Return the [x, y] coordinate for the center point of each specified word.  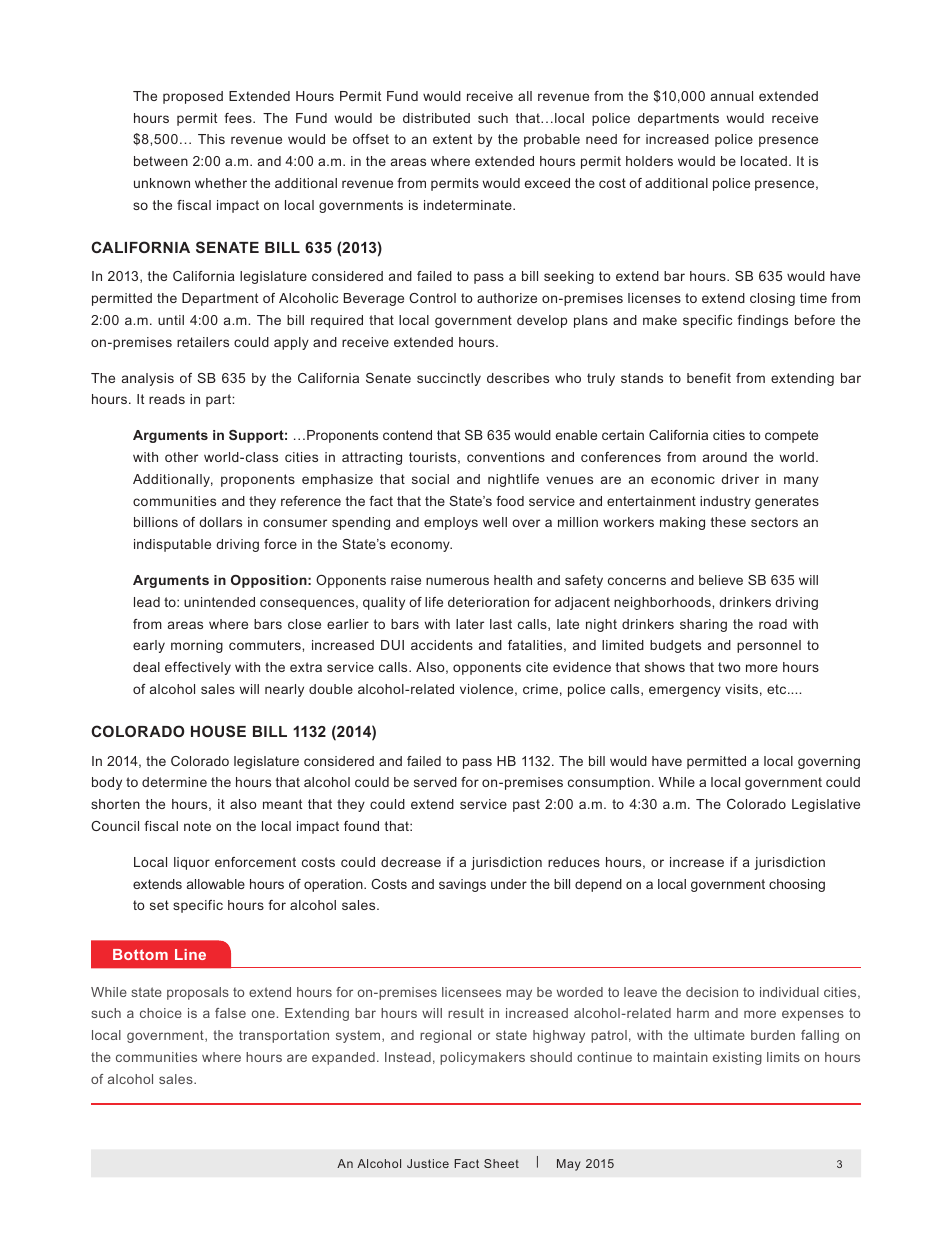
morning [197, 646]
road [773, 624]
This [211, 139]
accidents [442, 645]
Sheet [501, 1163]
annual [732, 96]
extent [452, 139]
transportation [284, 1036]
